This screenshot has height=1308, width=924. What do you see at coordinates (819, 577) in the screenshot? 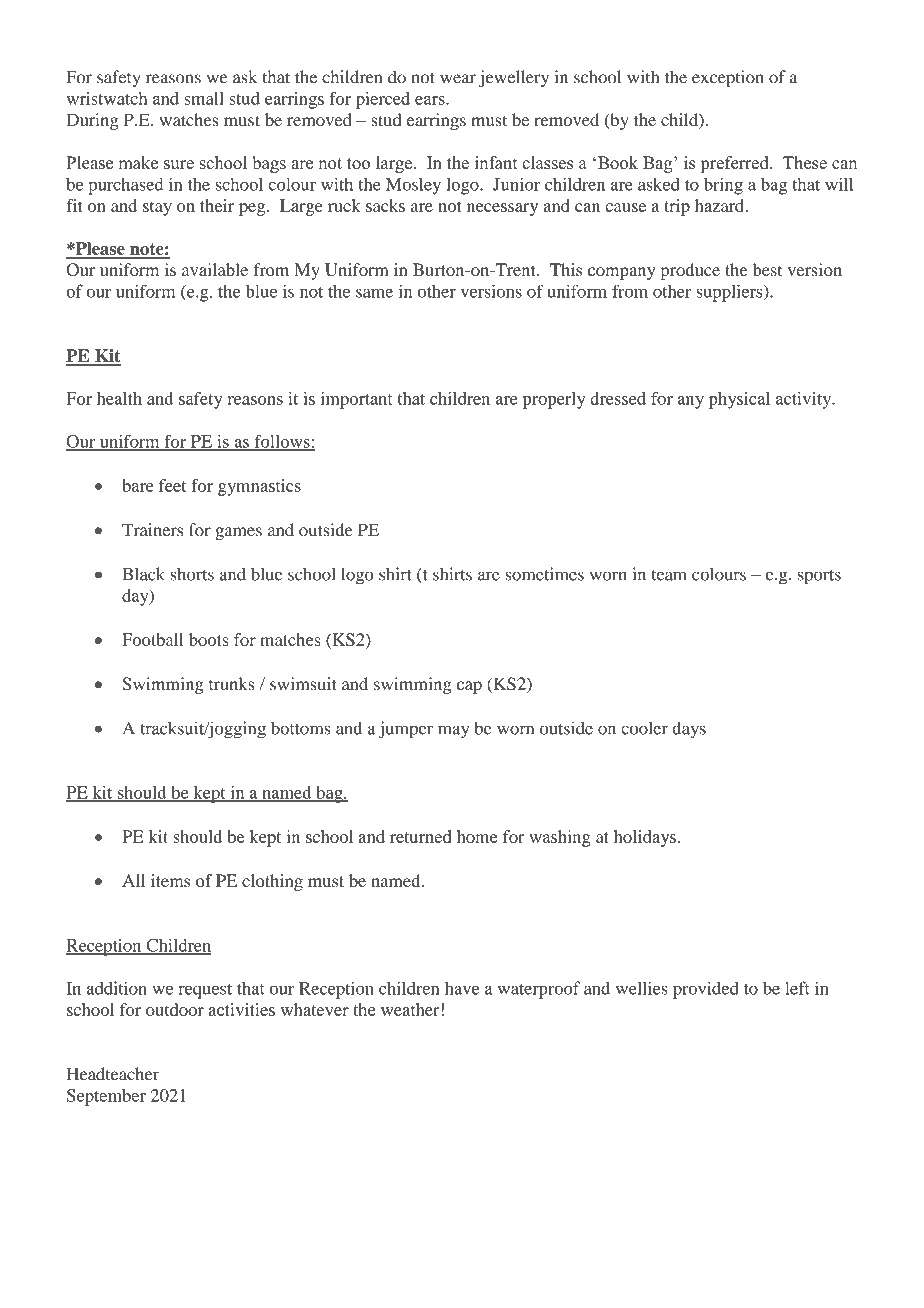
I see `sports` at bounding box center [819, 577].
